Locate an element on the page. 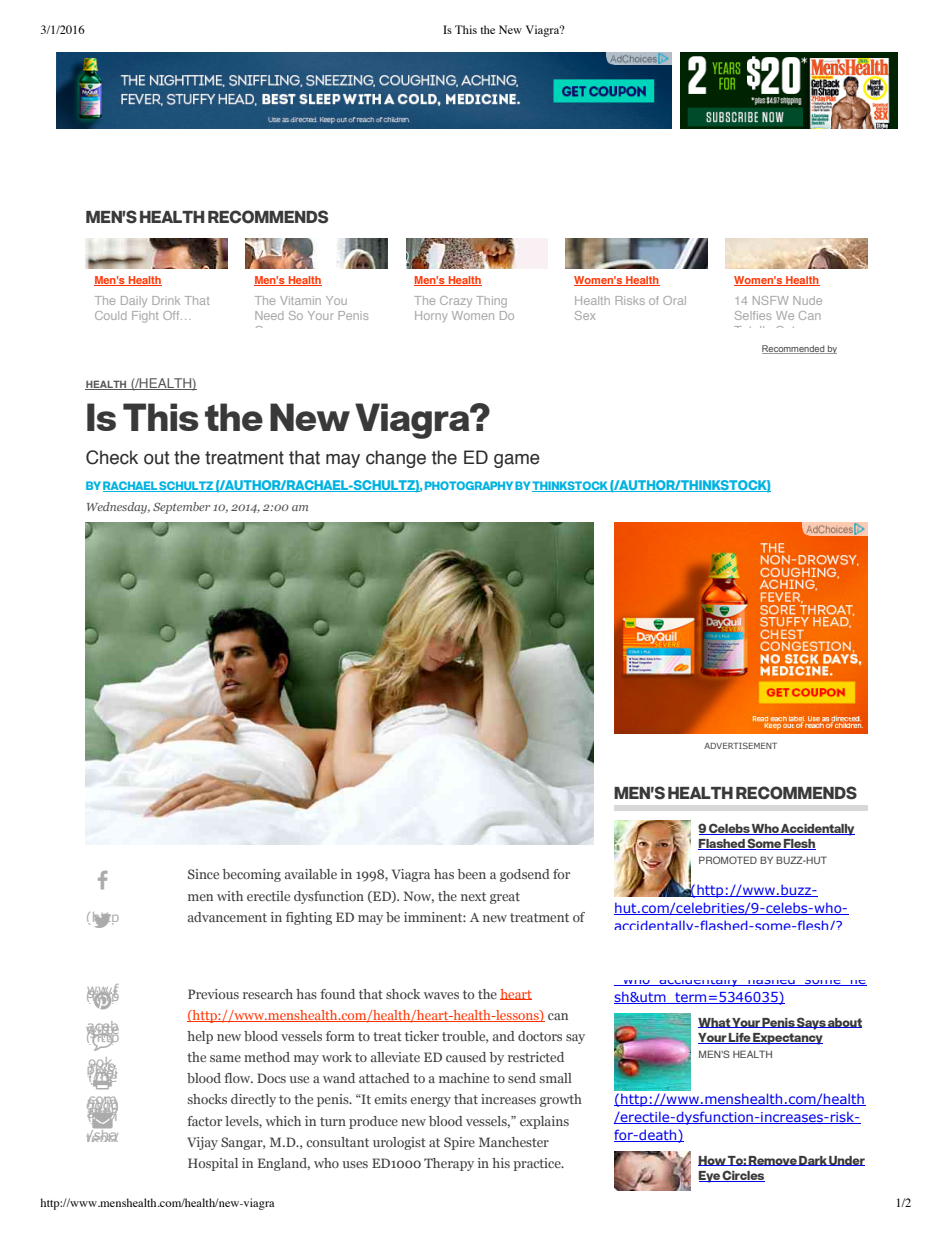 The height and width of the image is (1233, 952). Thing is located at coordinates (491, 302).
